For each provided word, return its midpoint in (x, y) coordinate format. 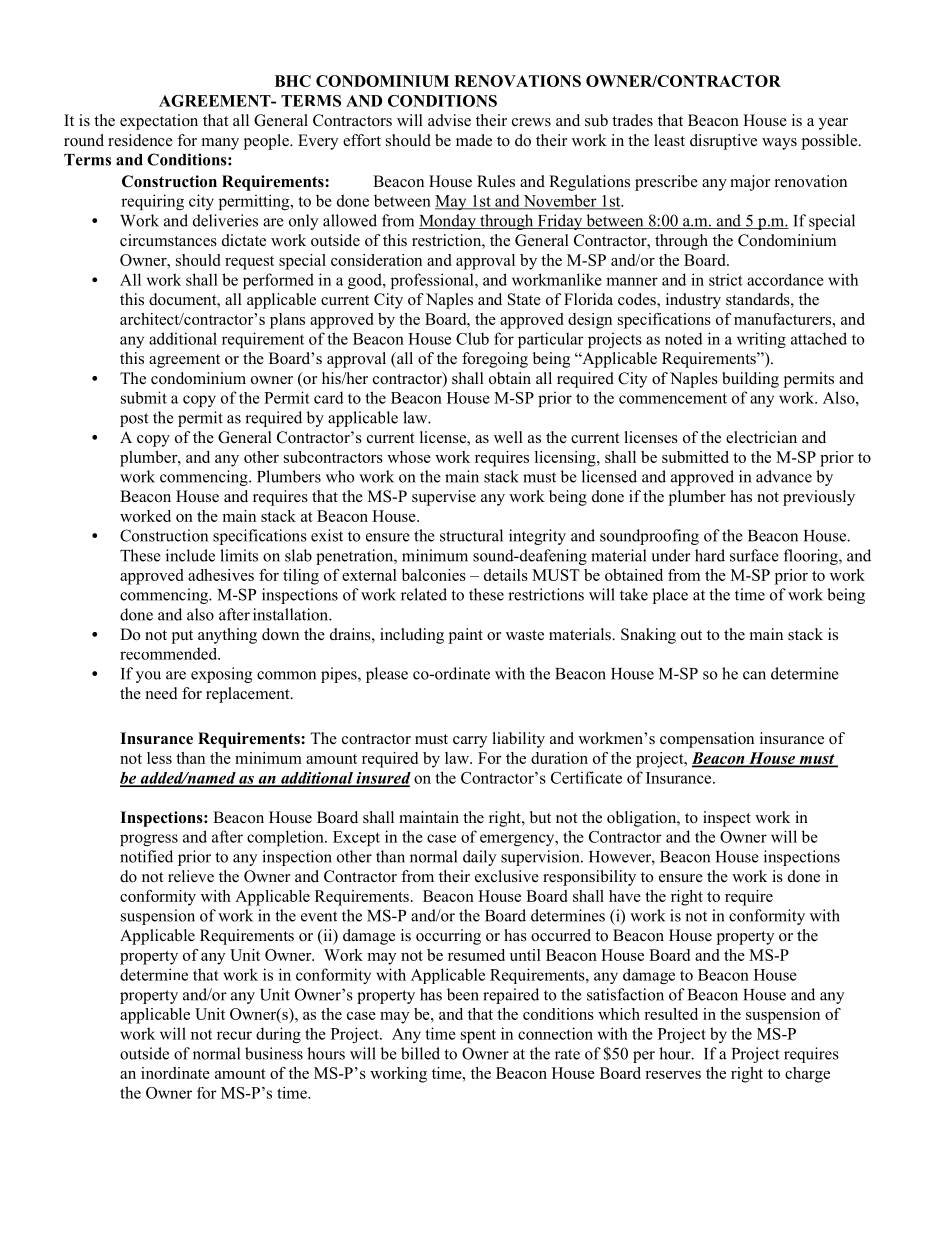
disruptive (723, 142)
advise (449, 120)
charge (807, 1075)
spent (478, 1036)
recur (234, 1035)
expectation (159, 122)
